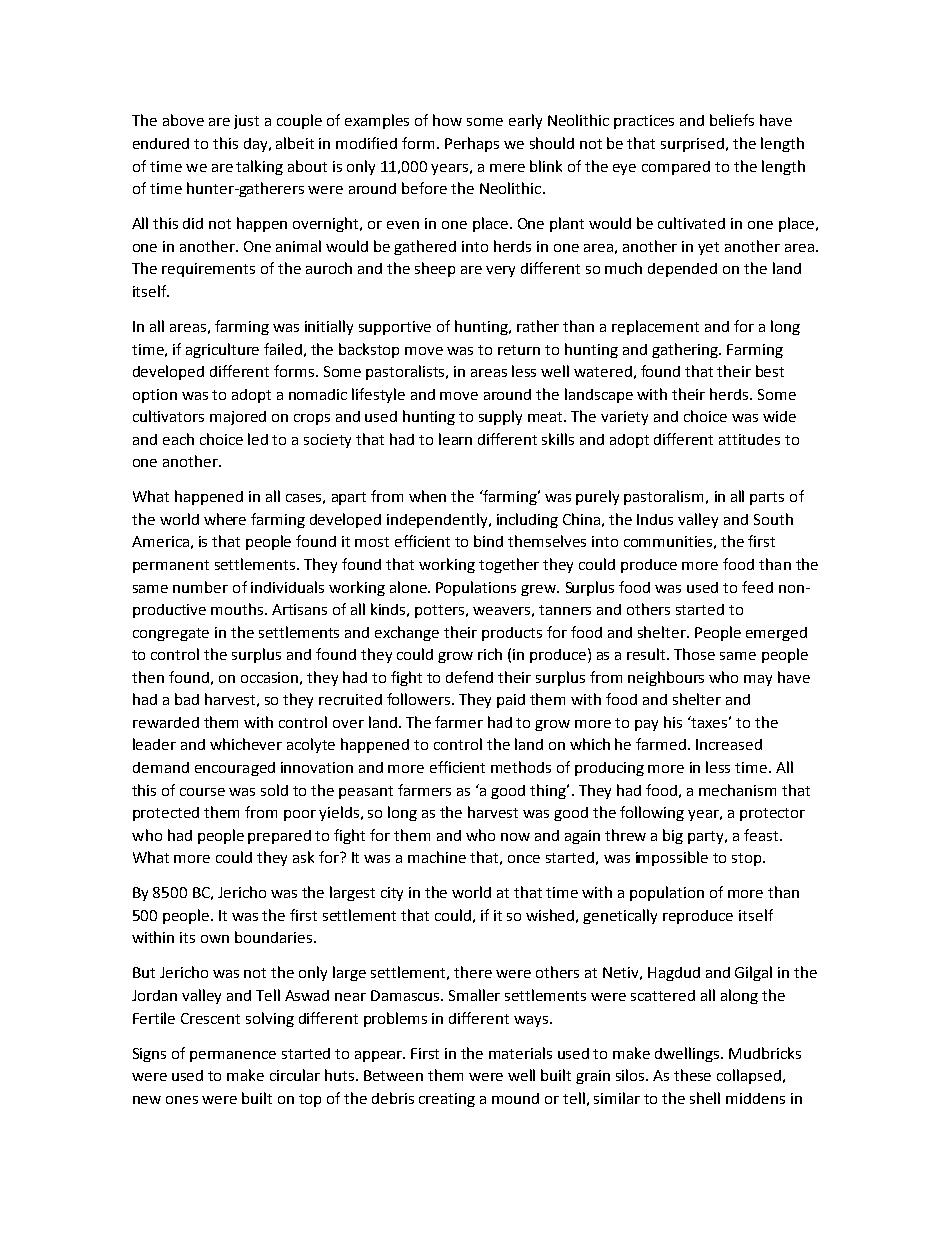  I want to click on surprised, so click(694, 145).
